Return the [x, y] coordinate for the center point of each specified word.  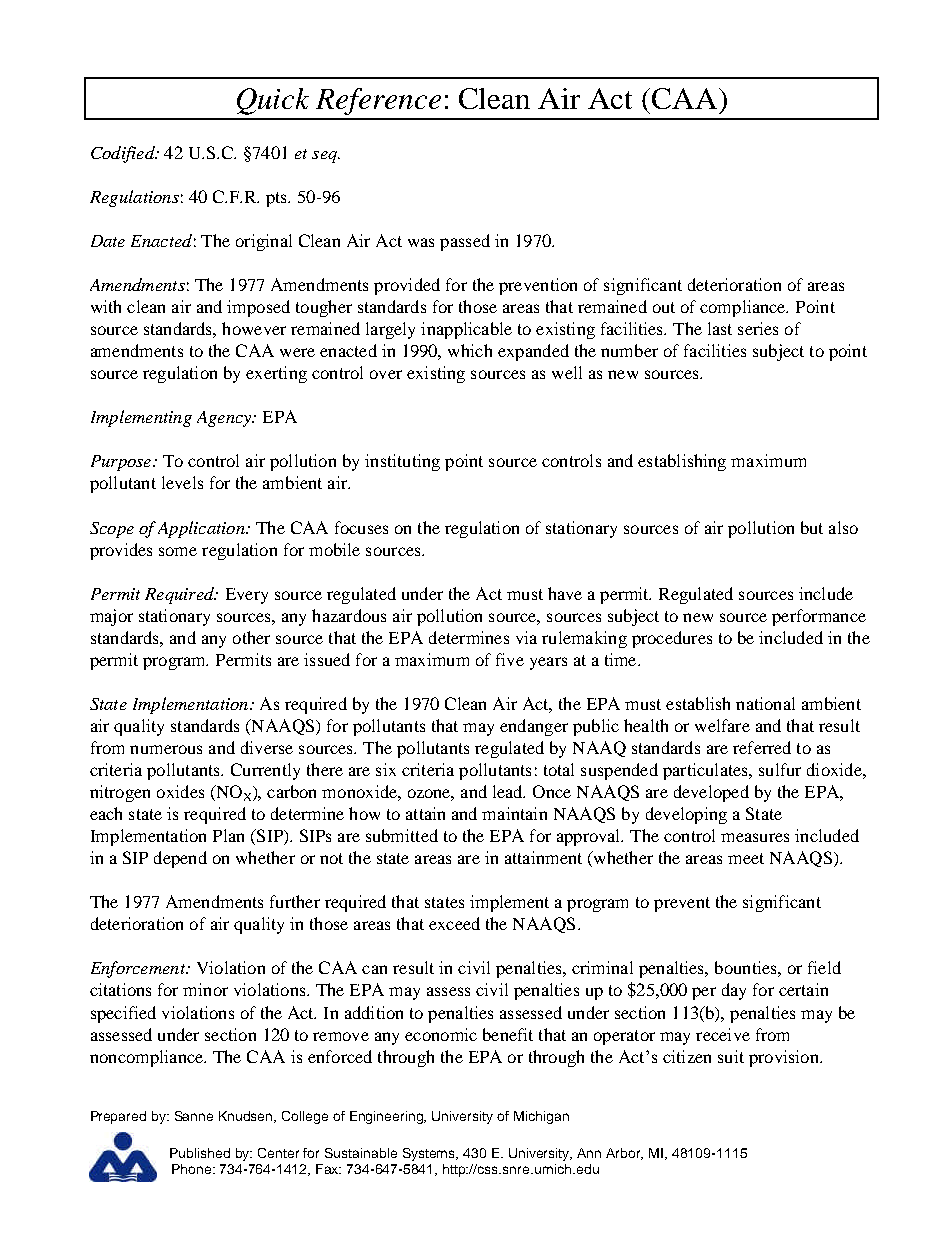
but [812, 527]
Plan [228, 835]
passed [465, 242]
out [664, 307]
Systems [430, 1154]
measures [755, 837]
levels [182, 482]
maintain [514, 813]
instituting [402, 462]
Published [200, 1153]
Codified [124, 154]
